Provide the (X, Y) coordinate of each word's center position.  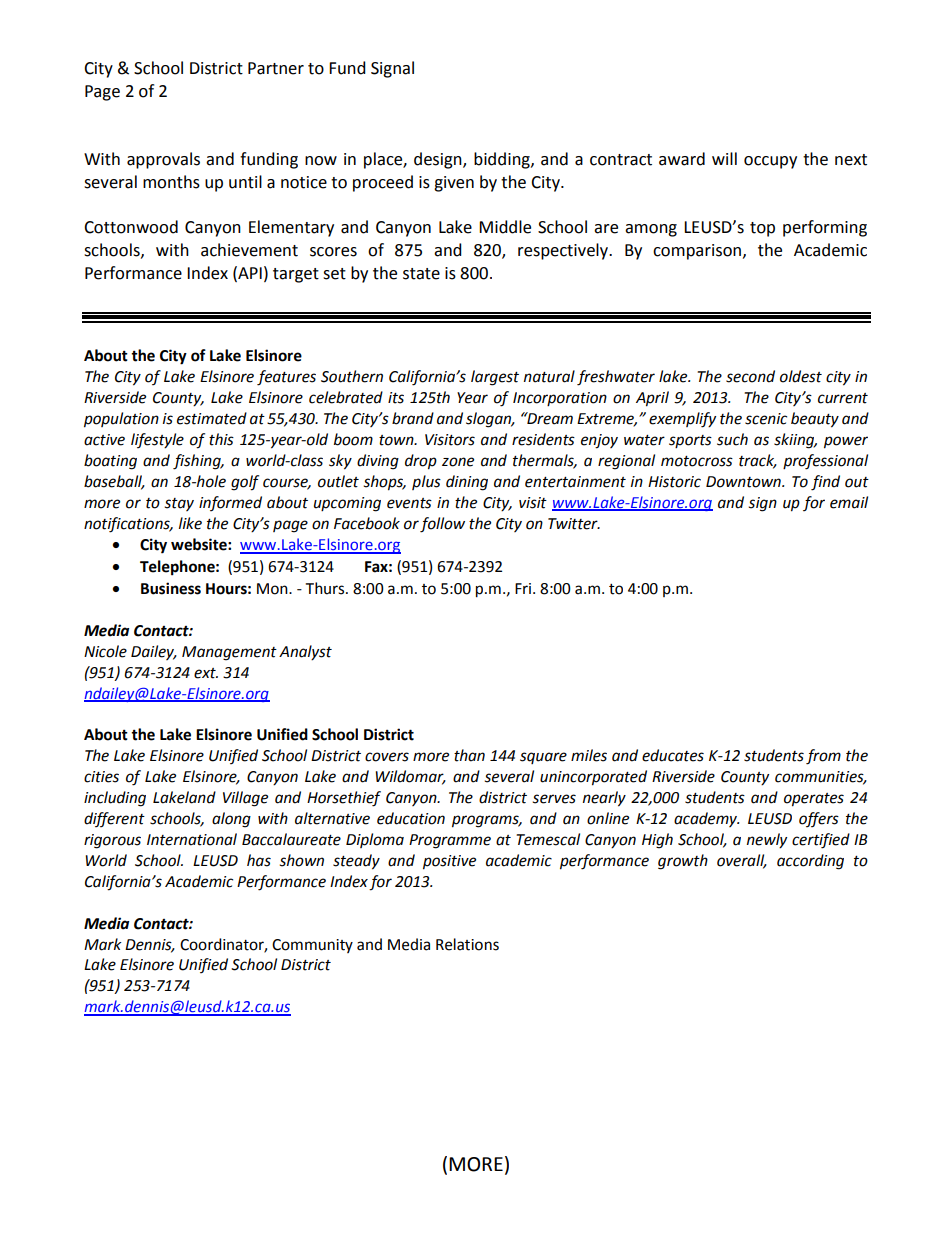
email (849, 502)
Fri (524, 588)
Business (171, 588)
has (259, 860)
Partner (276, 68)
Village (245, 799)
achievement (249, 250)
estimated (212, 418)
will (724, 158)
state (421, 274)
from (823, 757)
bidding (503, 160)
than (469, 755)
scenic (766, 419)
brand (413, 418)
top (762, 229)
